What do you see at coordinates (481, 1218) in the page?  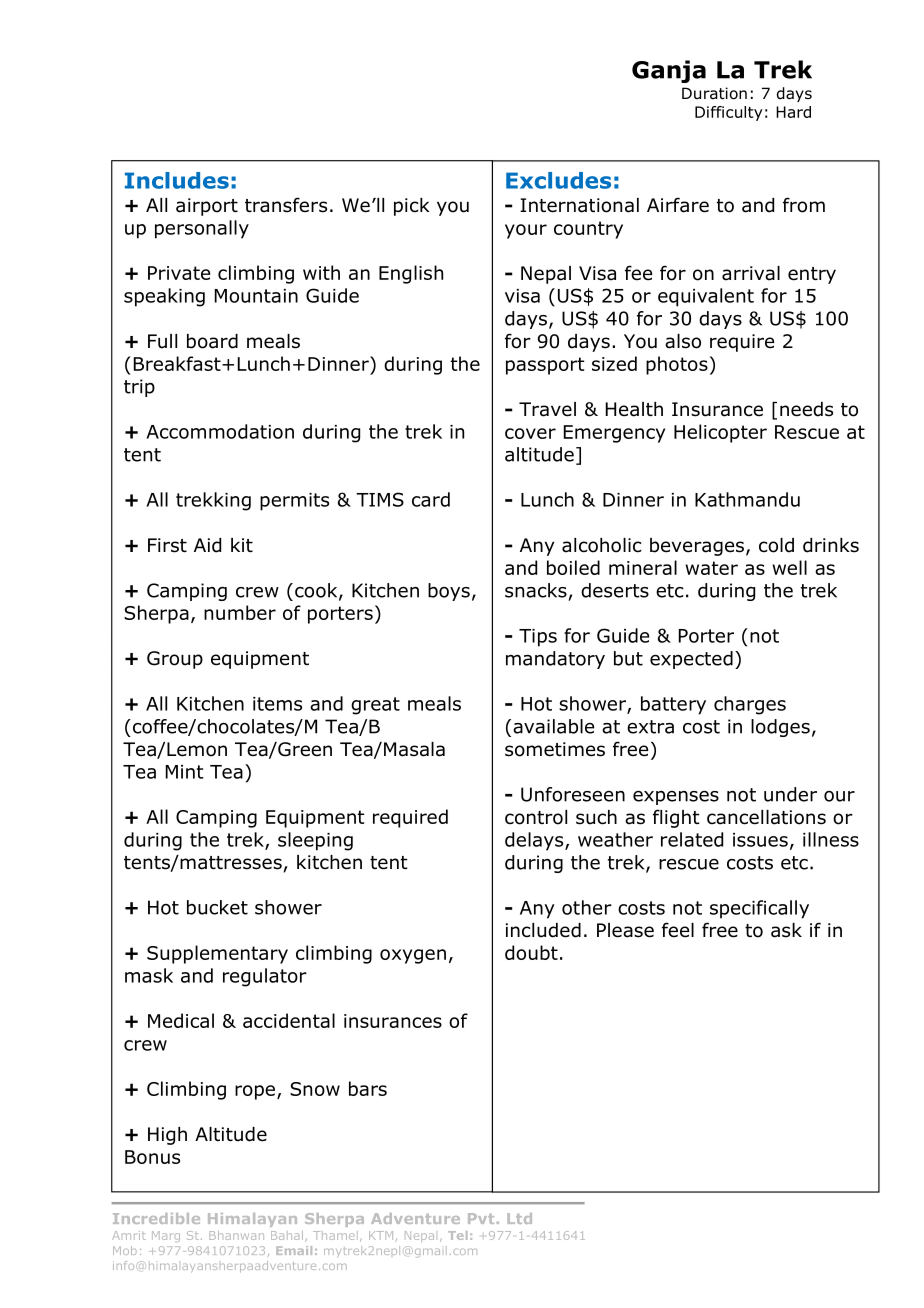 I see `Pvt` at bounding box center [481, 1218].
